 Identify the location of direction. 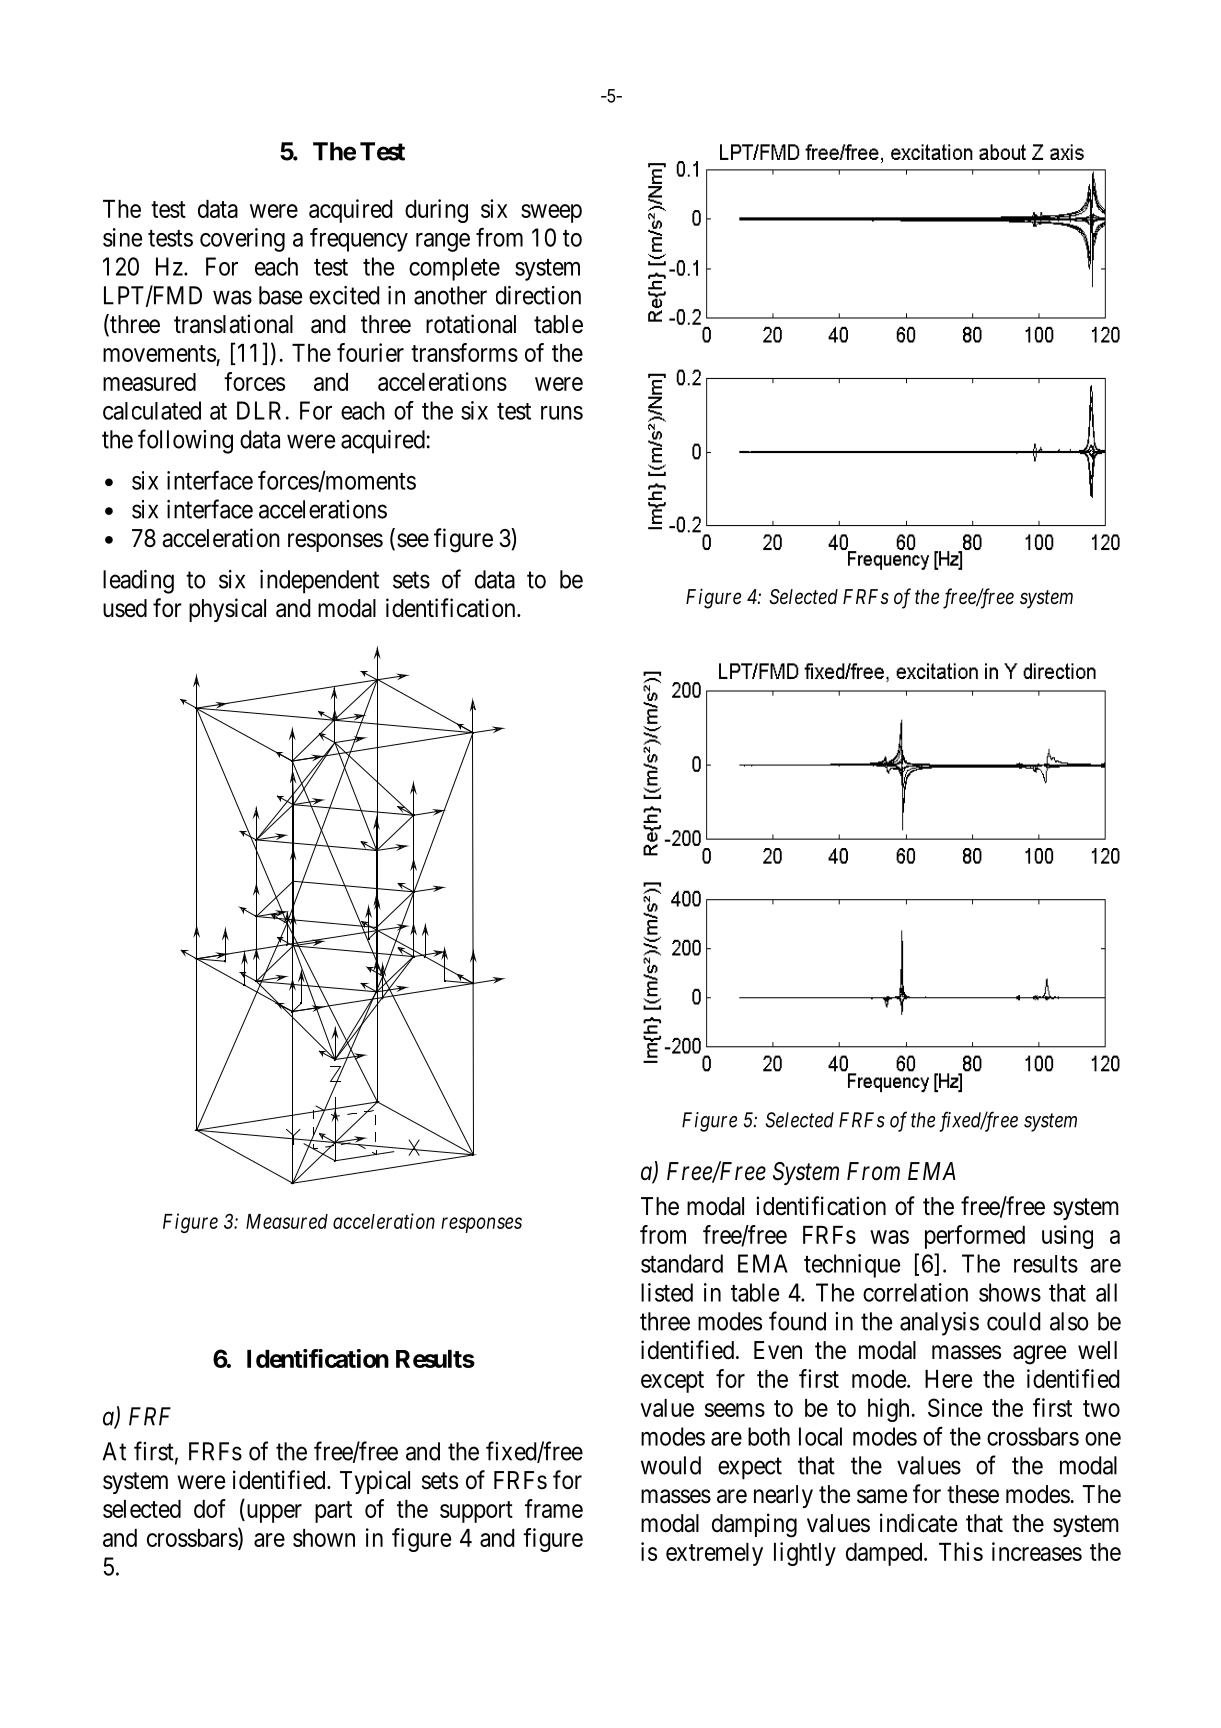
(538, 295).
